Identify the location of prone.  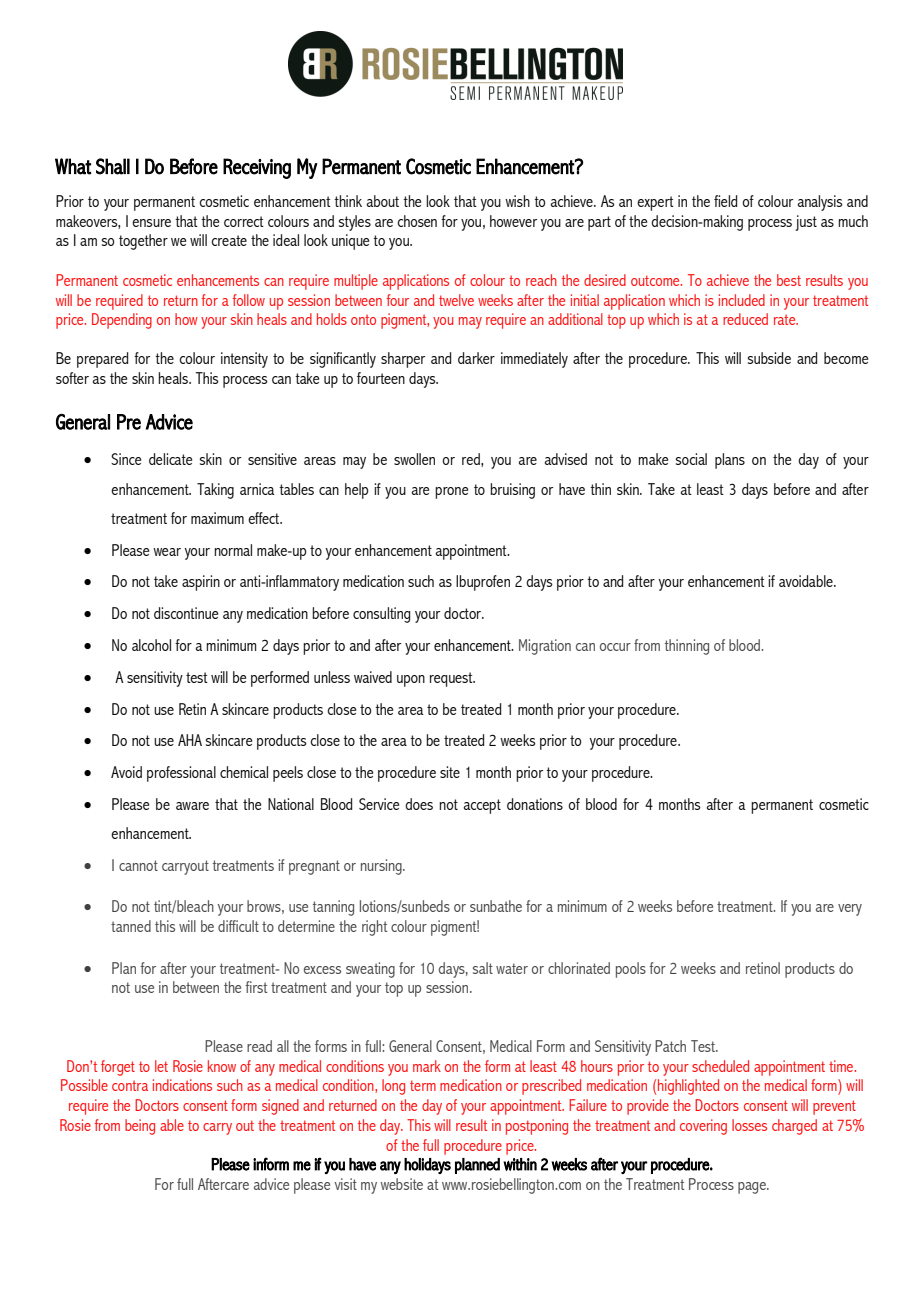
(451, 493).
